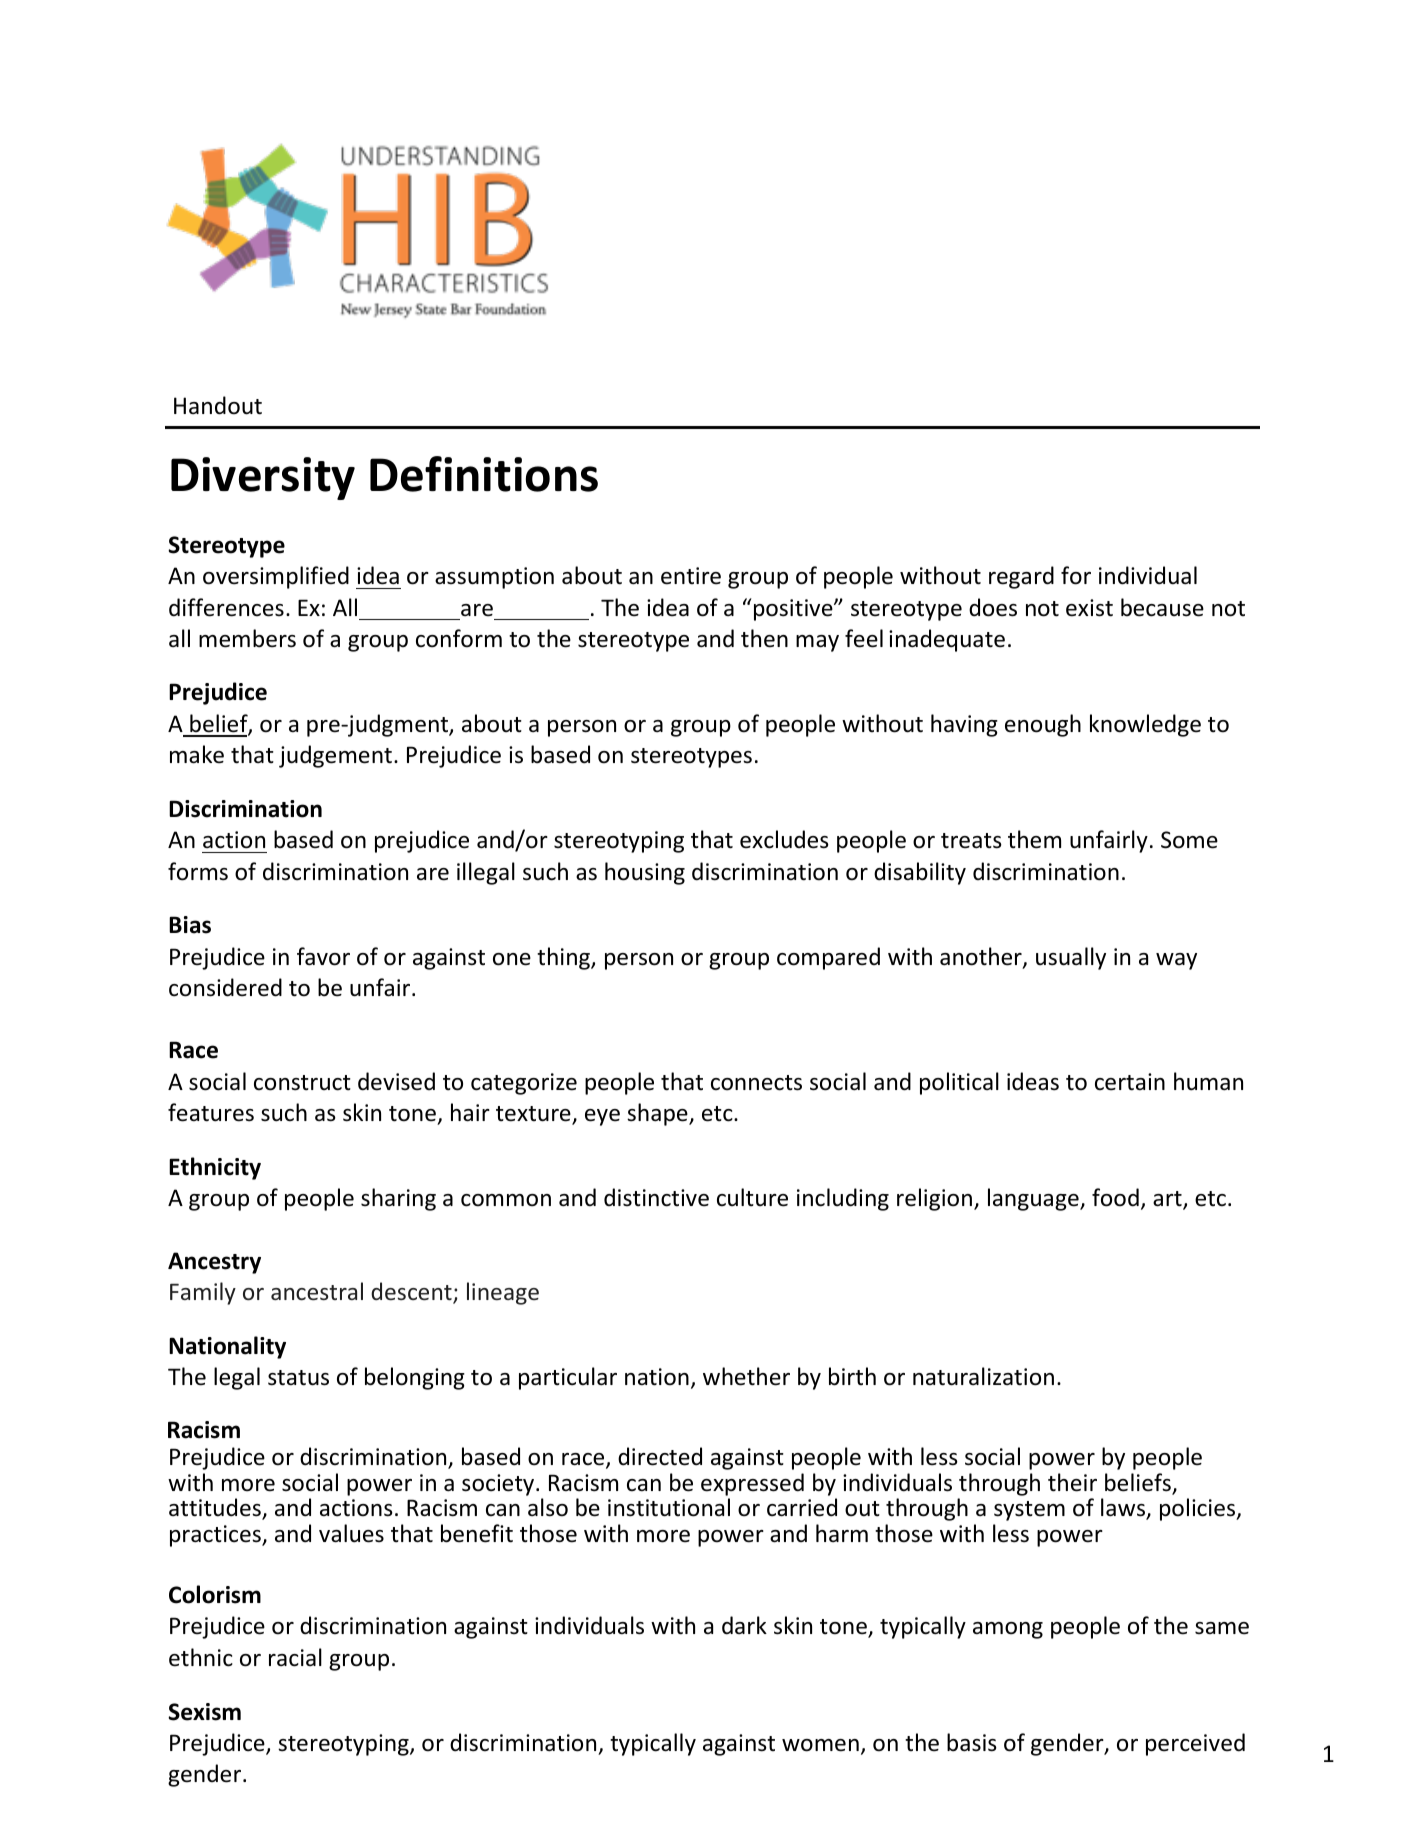  What do you see at coordinates (263, 478) in the screenshot?
I see `Diversity` at bounding box center [263, 478].
